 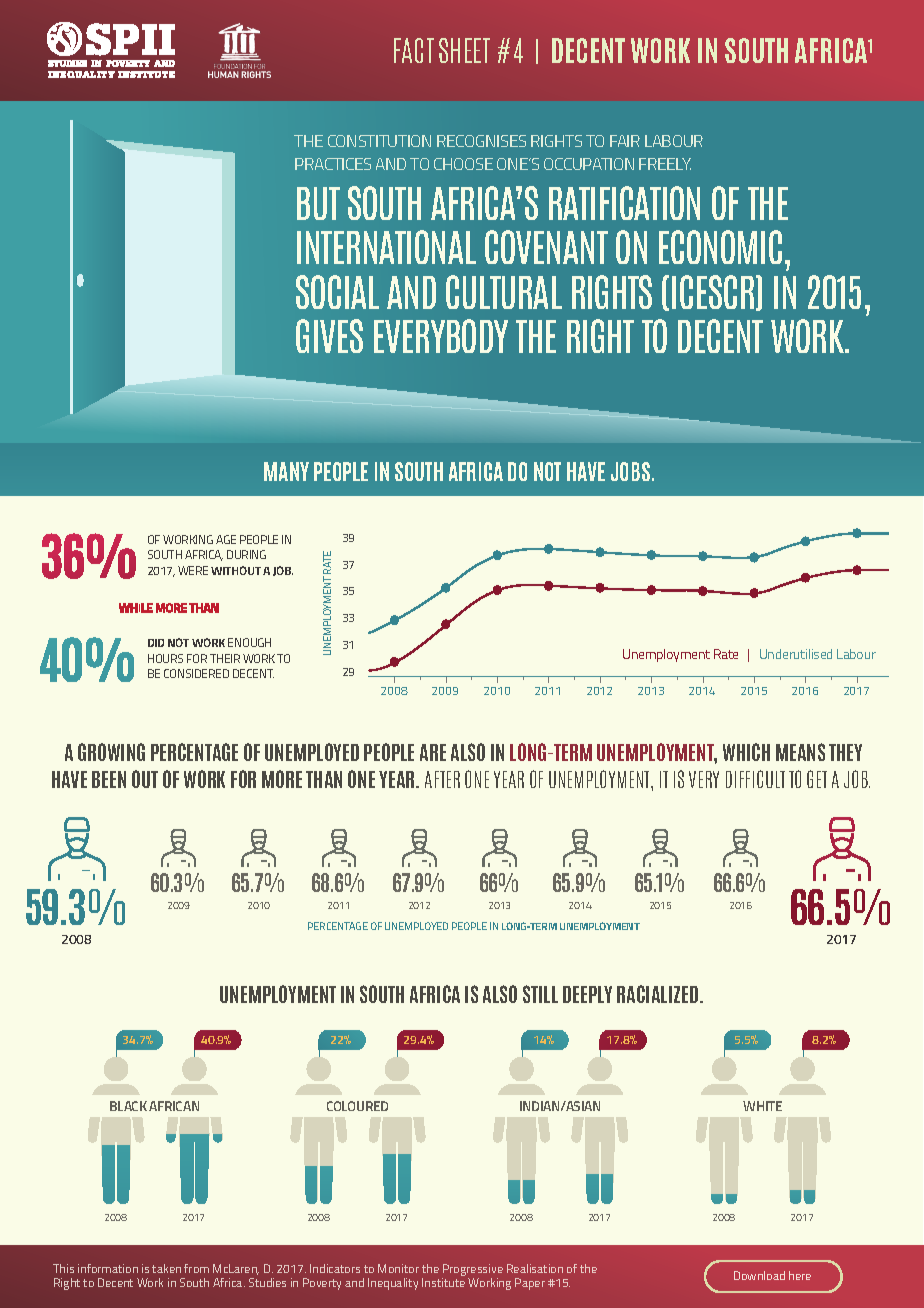 I want to click on HOURS, so click(x=165, y=658).
